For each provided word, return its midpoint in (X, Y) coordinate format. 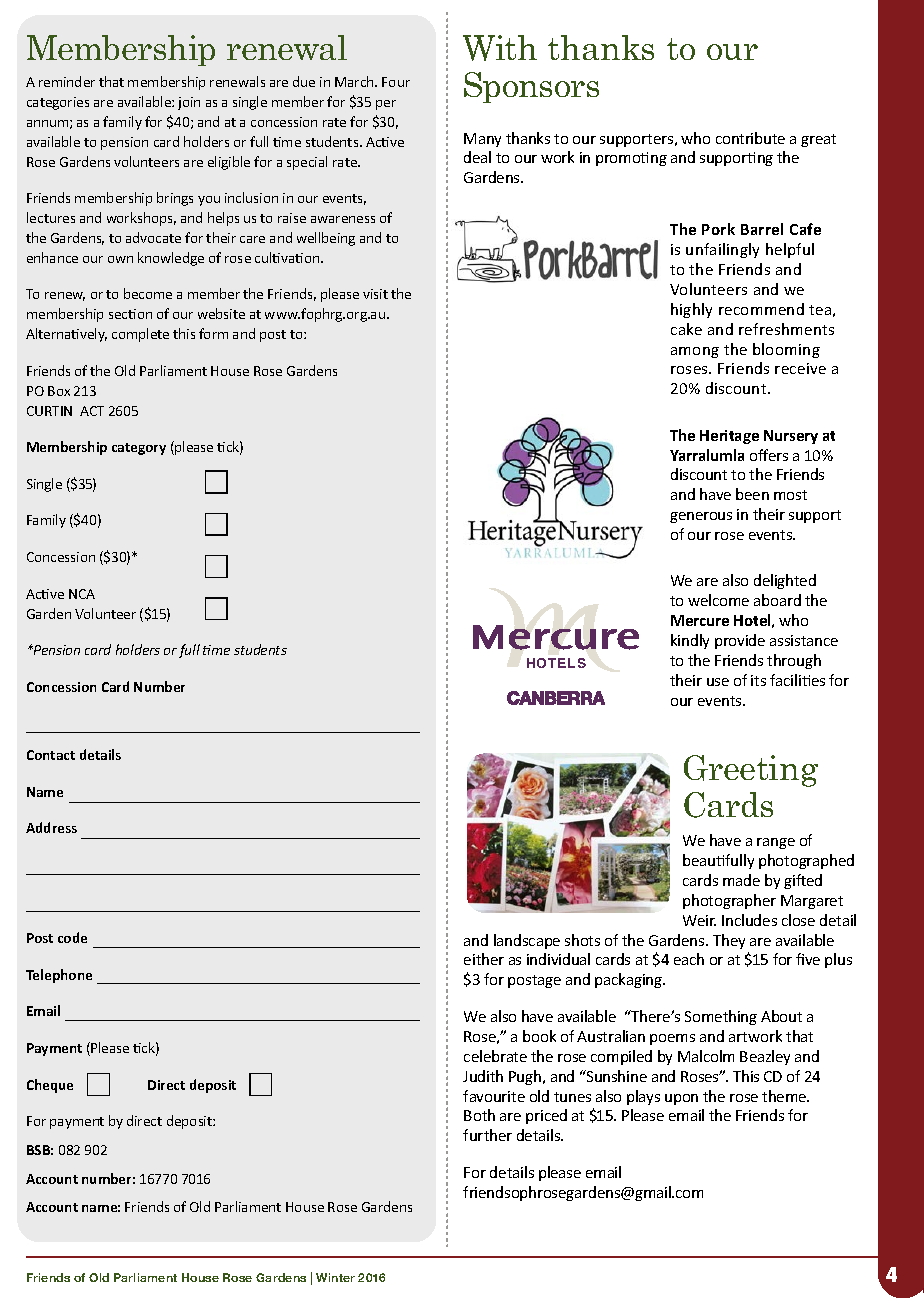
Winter (335, 1277)
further (487, 1135)
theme (785, 1096)
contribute (750, 138)
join (189, 103)
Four (396, 82)
